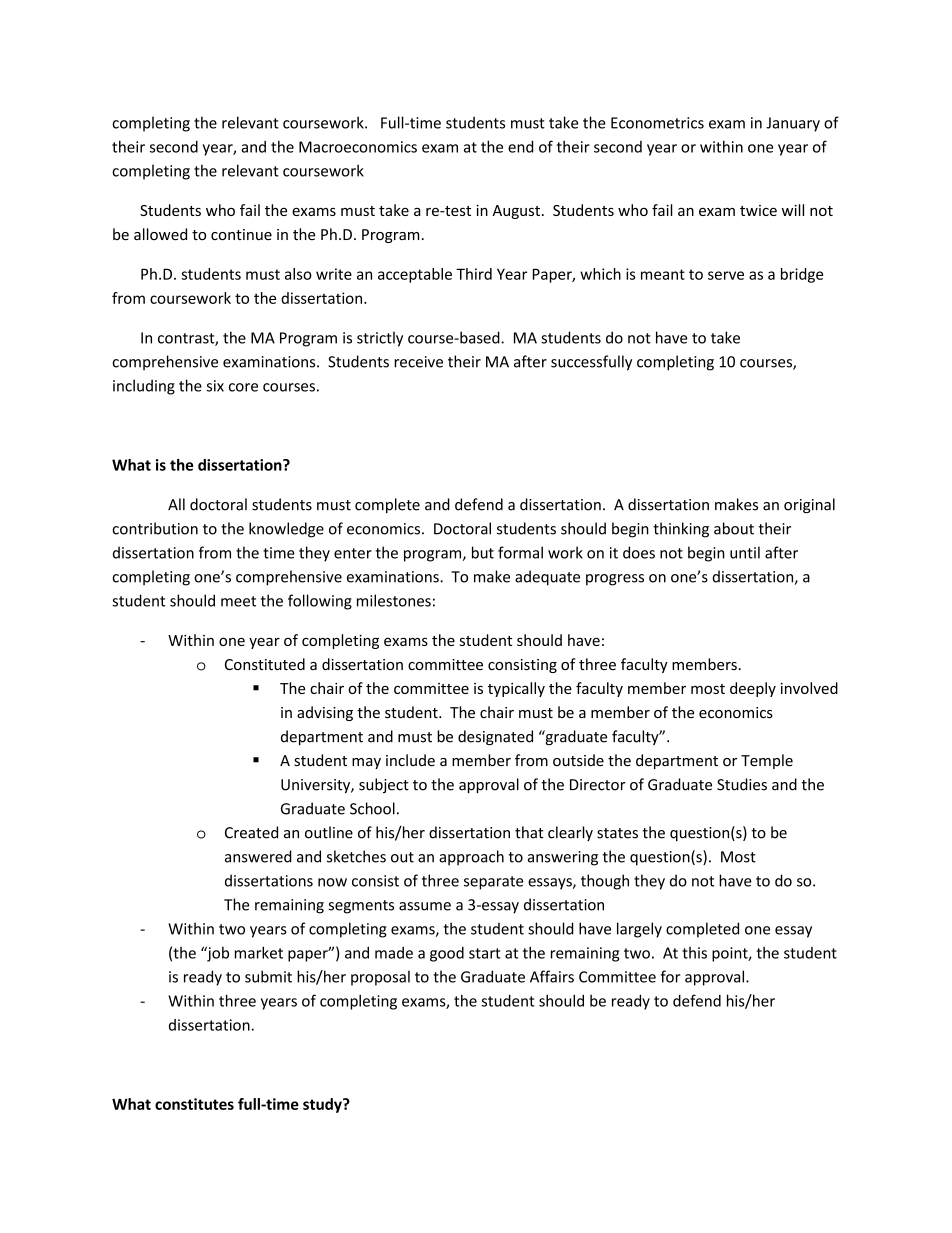 Image resolution: width=952 pixels, height=1233 pixels. Describe the element at coordinates (753, 689) in the image. I see `deeply` at that location.
